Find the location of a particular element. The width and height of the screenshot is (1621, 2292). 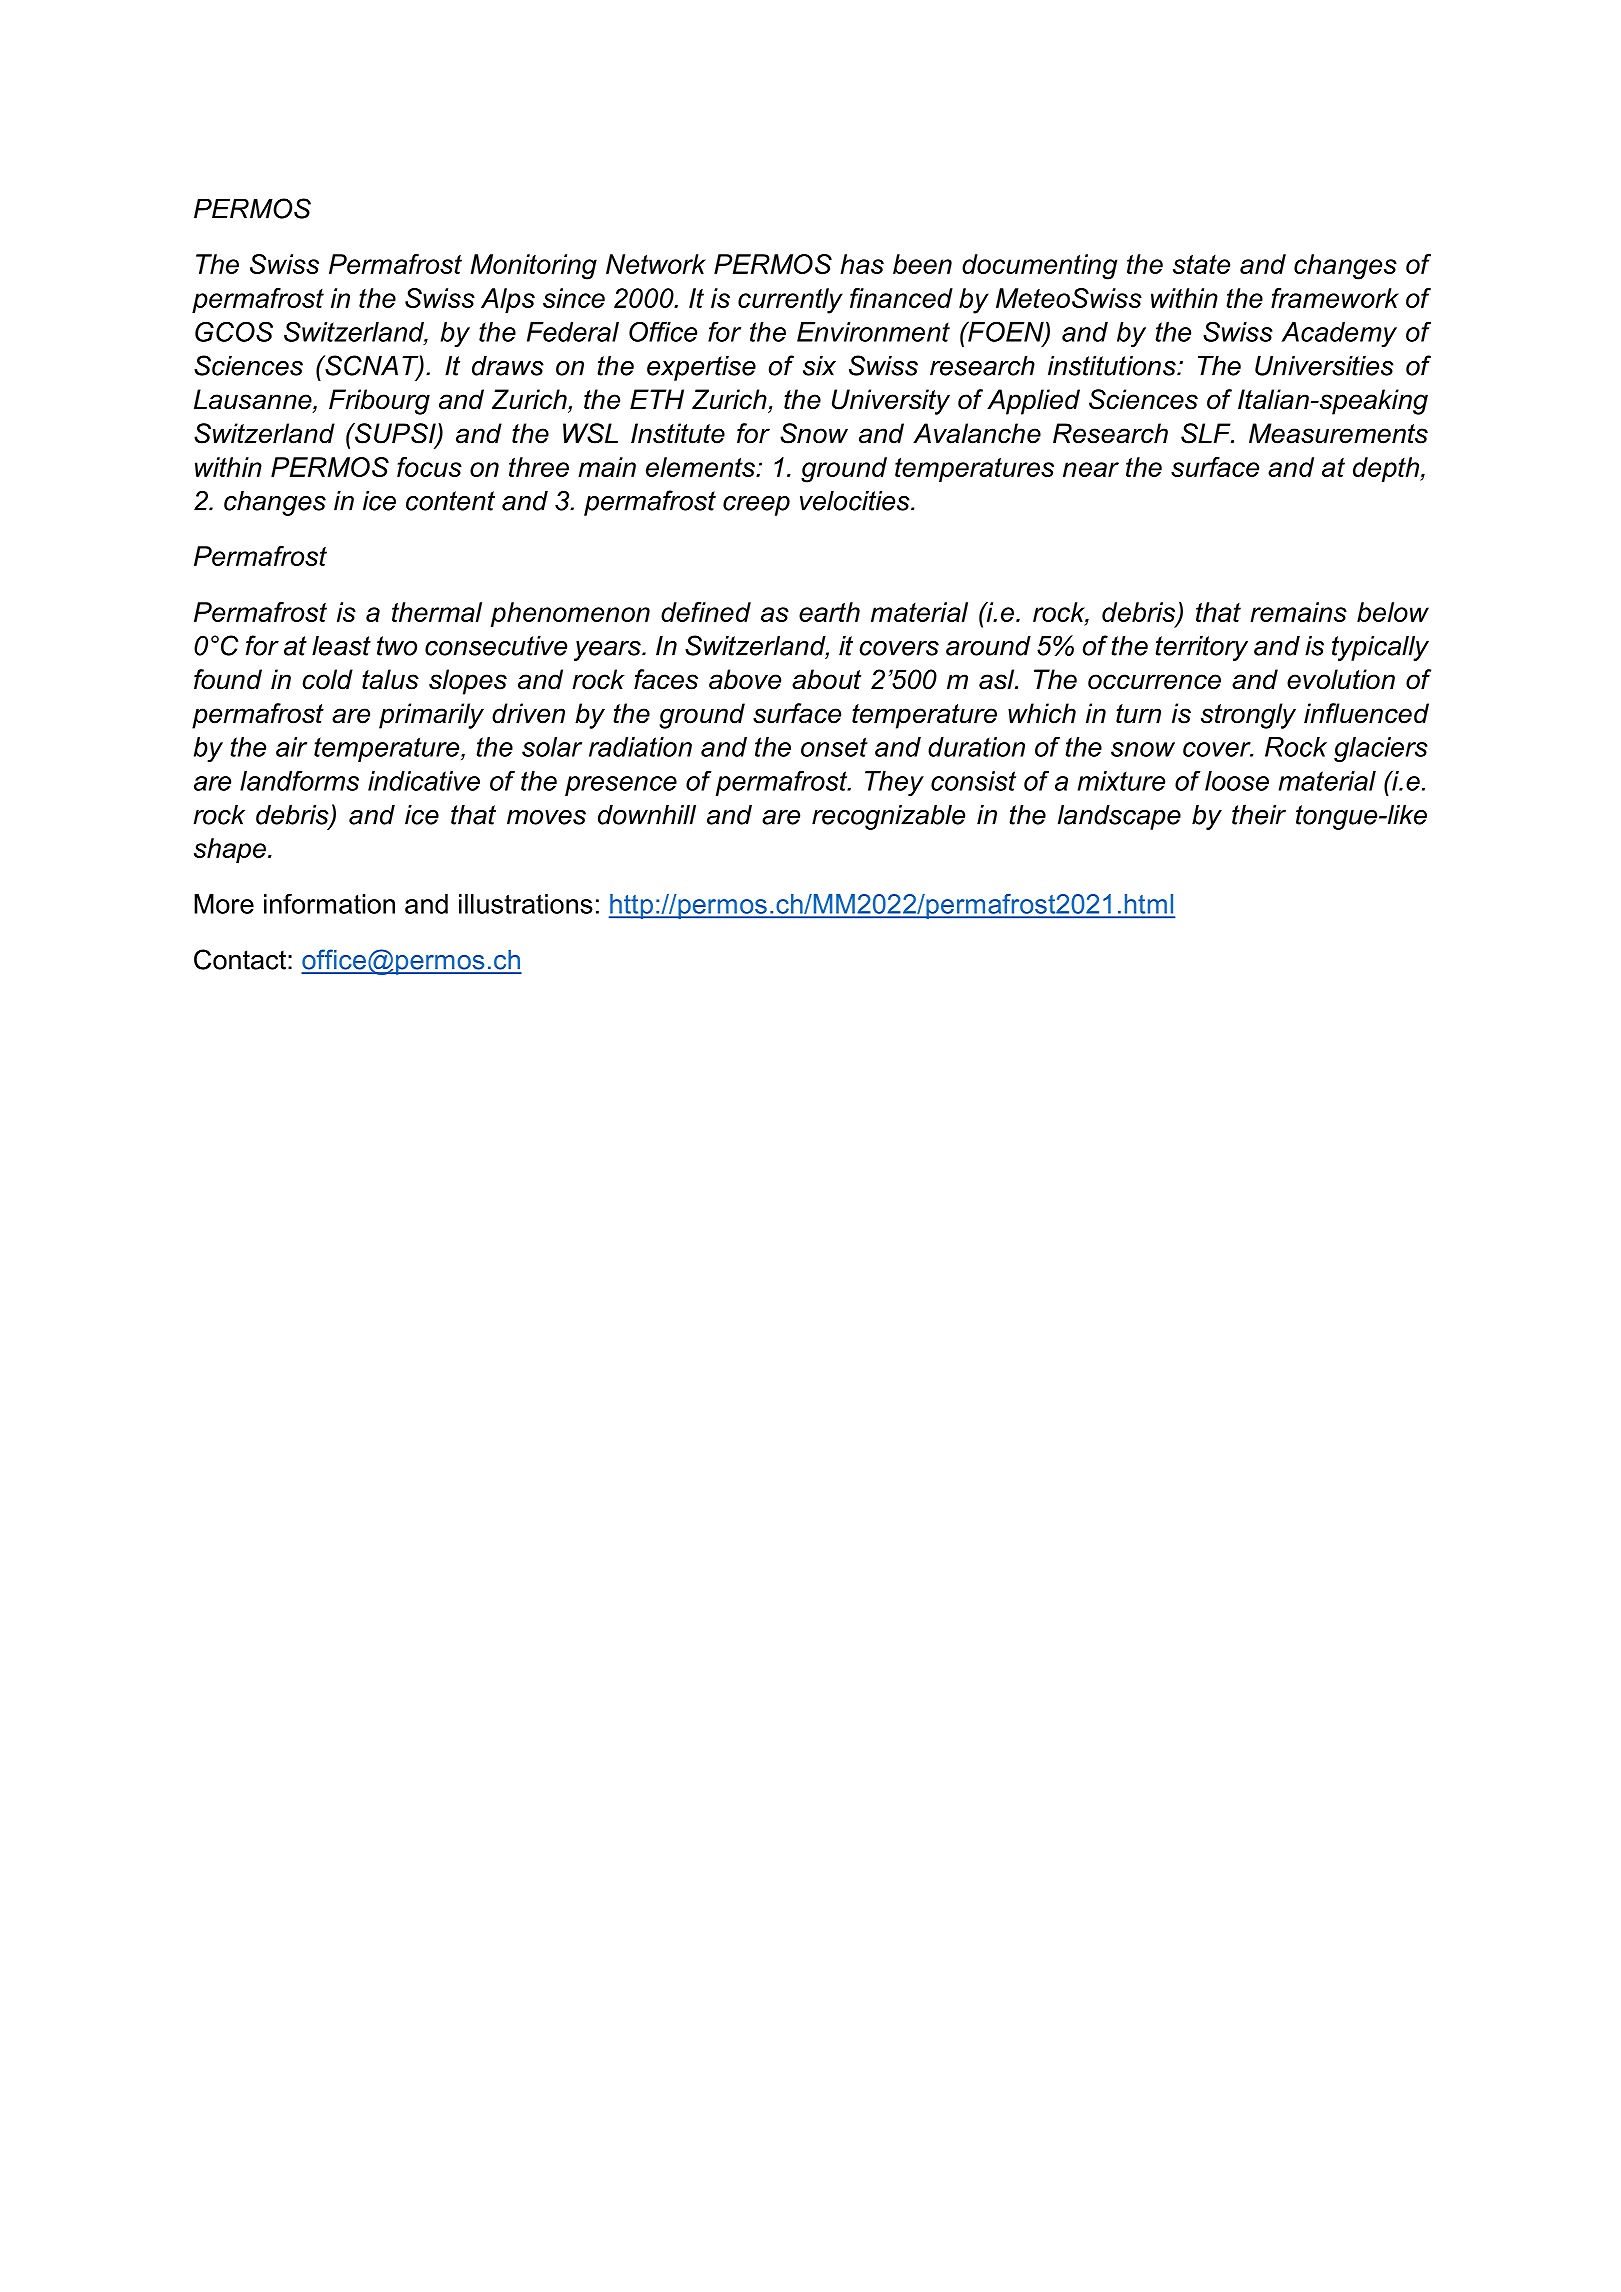

Measurements is located at coordinates (1338, 433).
